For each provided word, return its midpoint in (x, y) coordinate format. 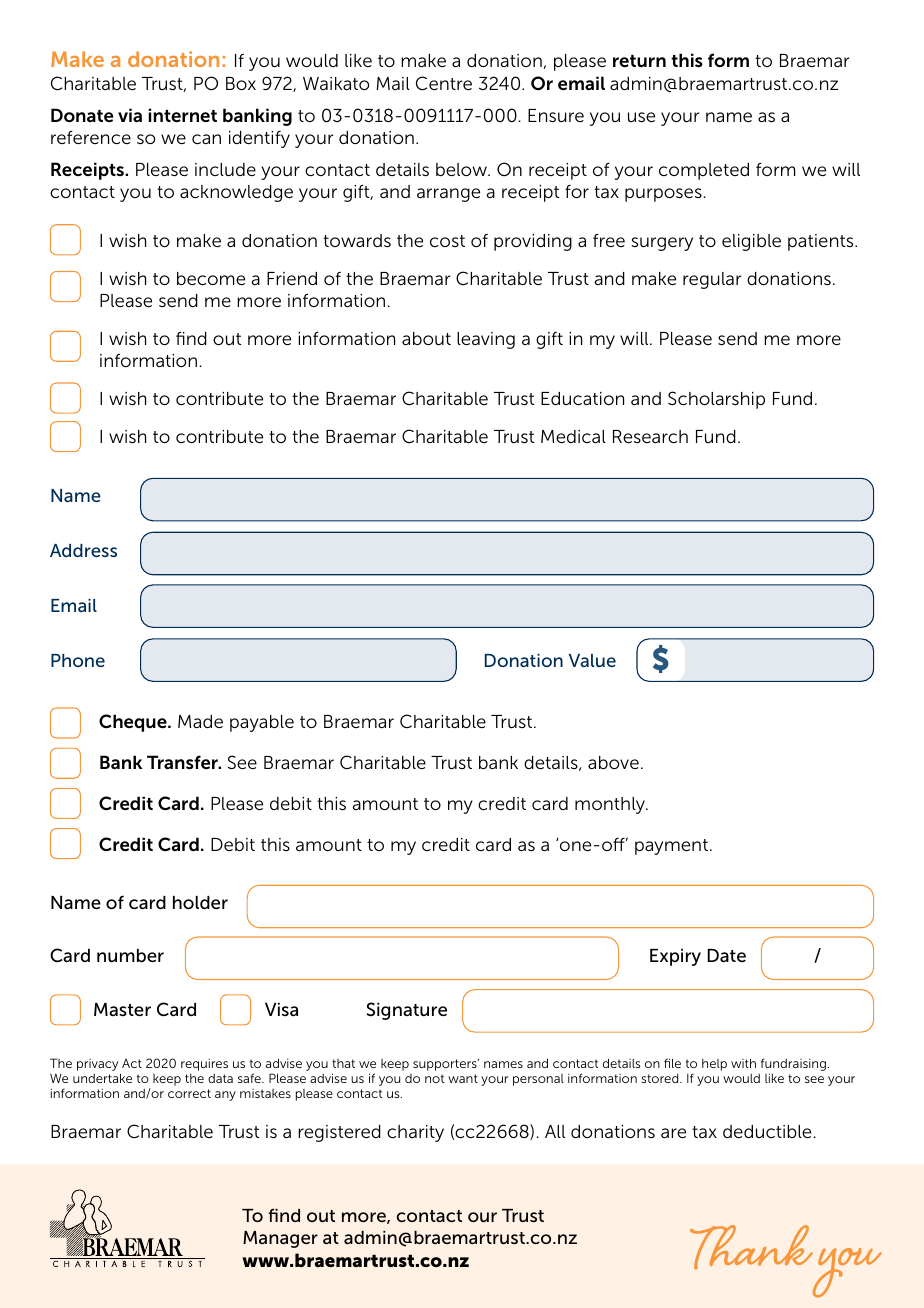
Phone (78, 660)
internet (182, 115)
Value (592, 660)
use (641, 117)
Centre (444, 83)
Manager (280, 1239)
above (613, 762)
